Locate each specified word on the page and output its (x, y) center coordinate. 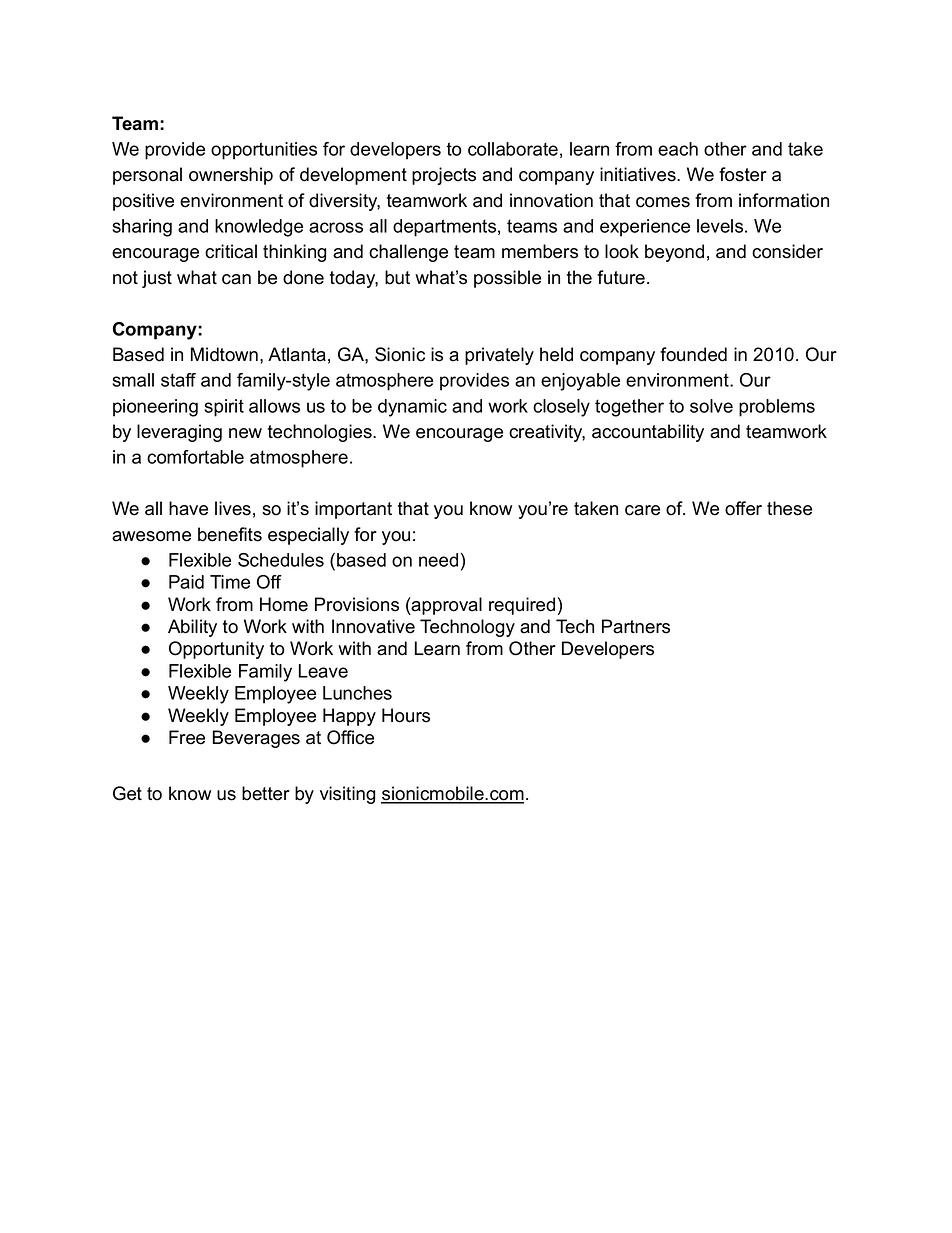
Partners (636, 626)
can (236, 279)
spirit (224, 408)
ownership (231, 176)
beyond (674, 253)
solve (711, 406)
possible (507, 279)
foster (743, 174)
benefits (230, 534)
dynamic (412, 408)
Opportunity (216, 650)
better (266, 793)
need (438, 560)
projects (444, 176)
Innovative (373, 626)
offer (743, 508)
